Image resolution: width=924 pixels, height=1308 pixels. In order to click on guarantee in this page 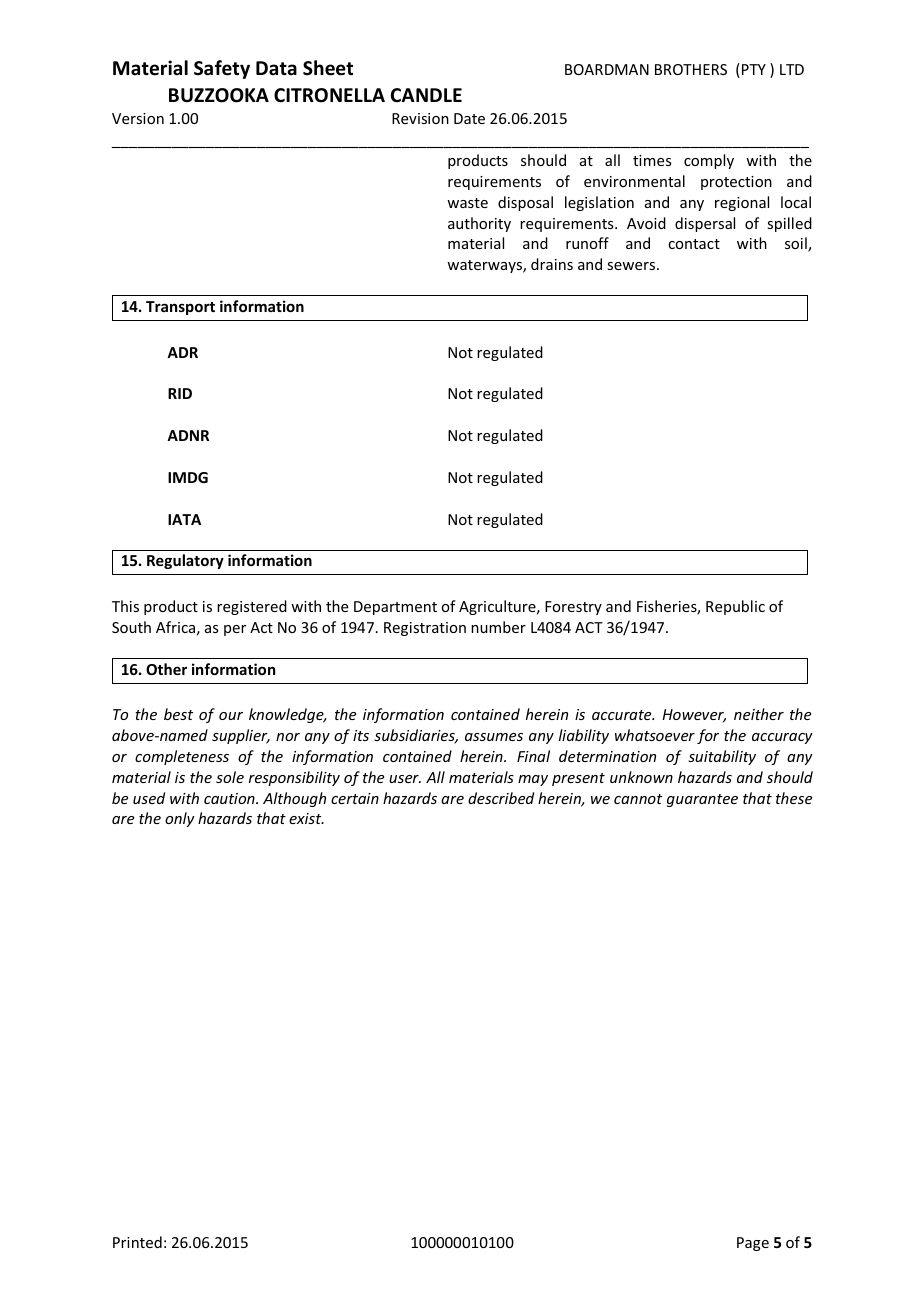, I will do `click(702, 800)`.
